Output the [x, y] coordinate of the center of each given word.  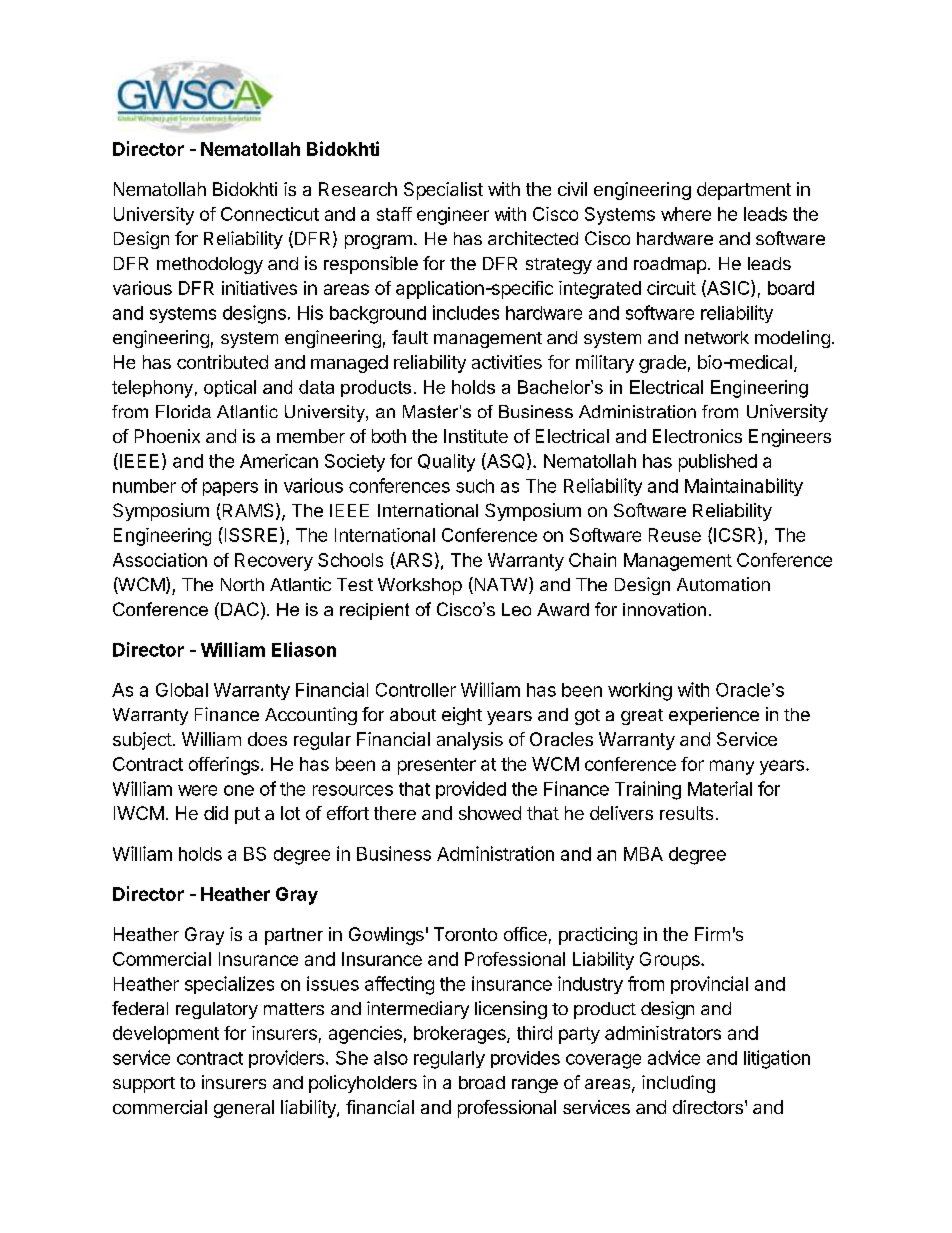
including [678, 1084]
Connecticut [270, 214]
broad [482, 1082]
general [244, 1109]
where [686, 214]
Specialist [443, 191]
